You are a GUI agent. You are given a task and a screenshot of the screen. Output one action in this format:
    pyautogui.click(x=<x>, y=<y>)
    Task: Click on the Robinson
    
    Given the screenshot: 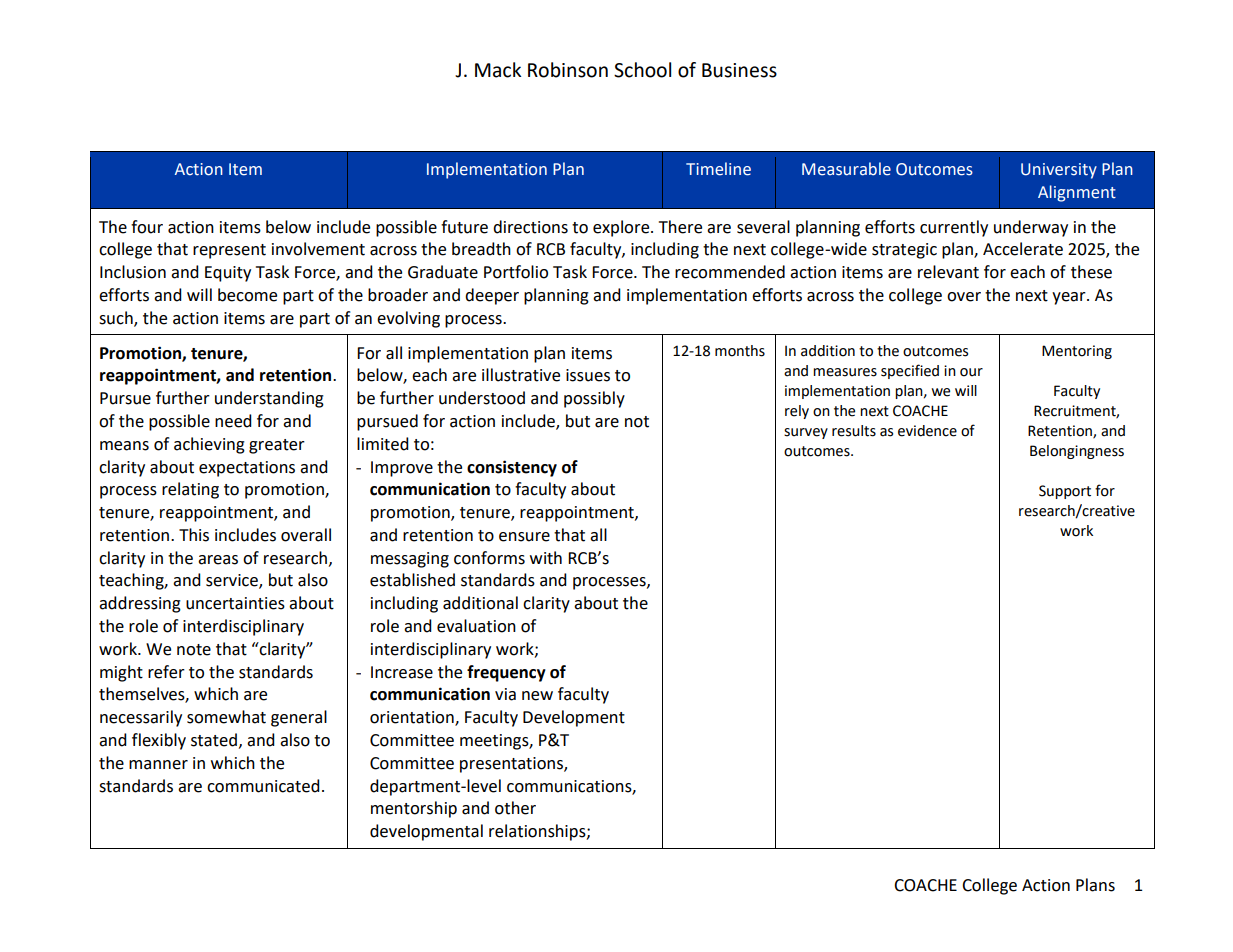 What is the action you would take?
    pyautogui.click(x=568, y=70)
